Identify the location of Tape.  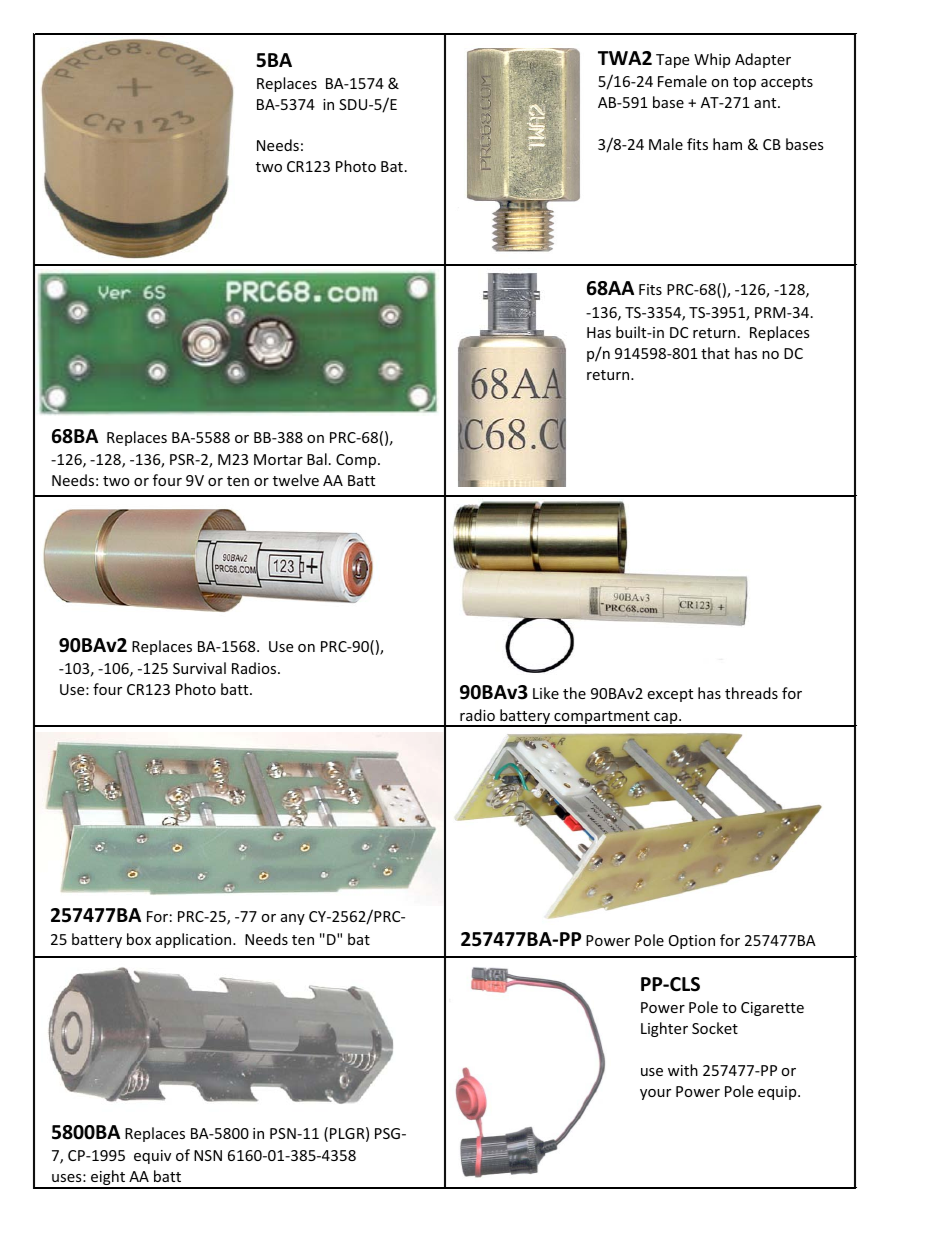
(672, 61).
